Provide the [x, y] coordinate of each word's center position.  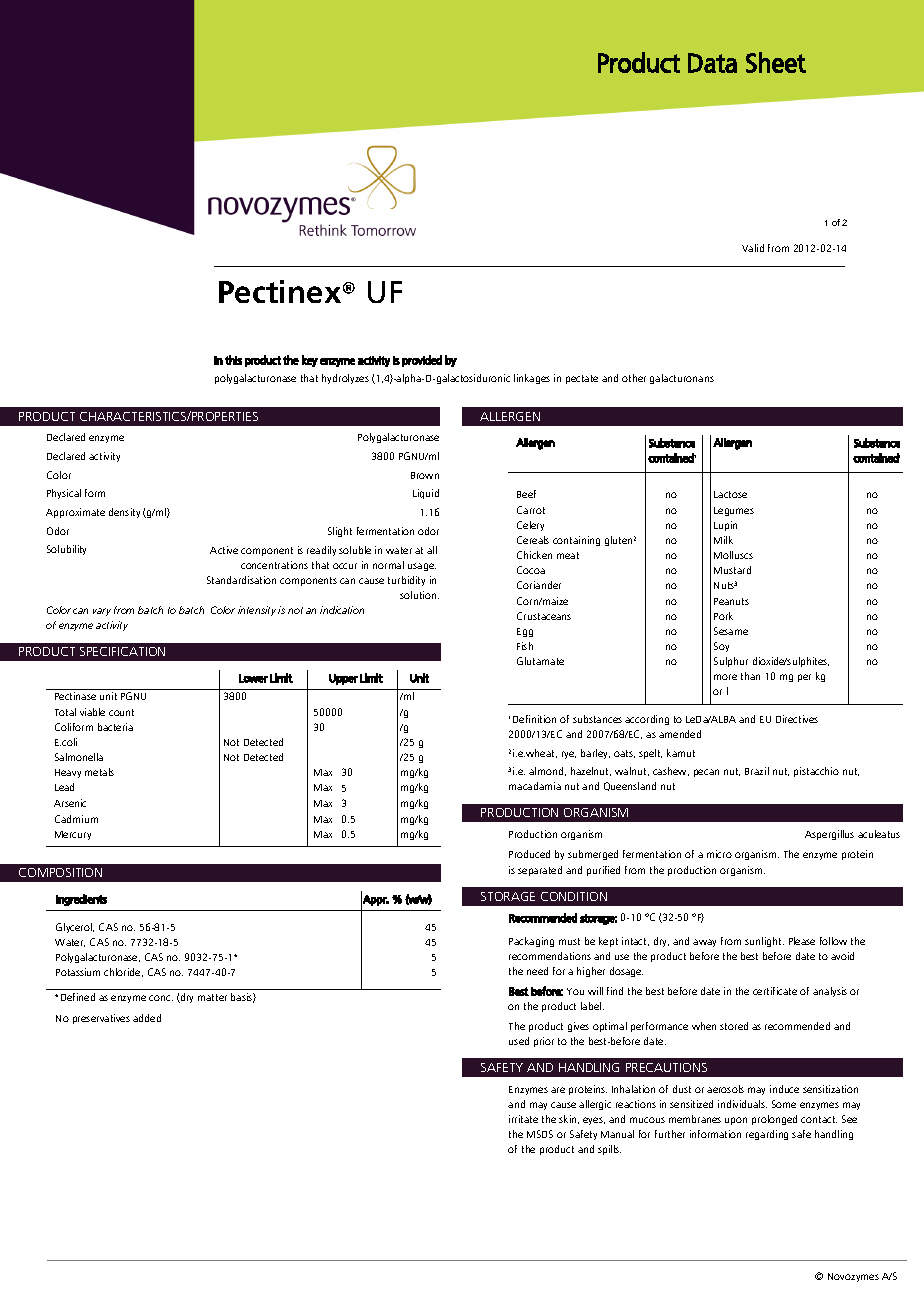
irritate [523, 1119]
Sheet [776, 62]
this [233, 360]
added [147, 1018]
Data [712, 63]
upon [736, 1121]
